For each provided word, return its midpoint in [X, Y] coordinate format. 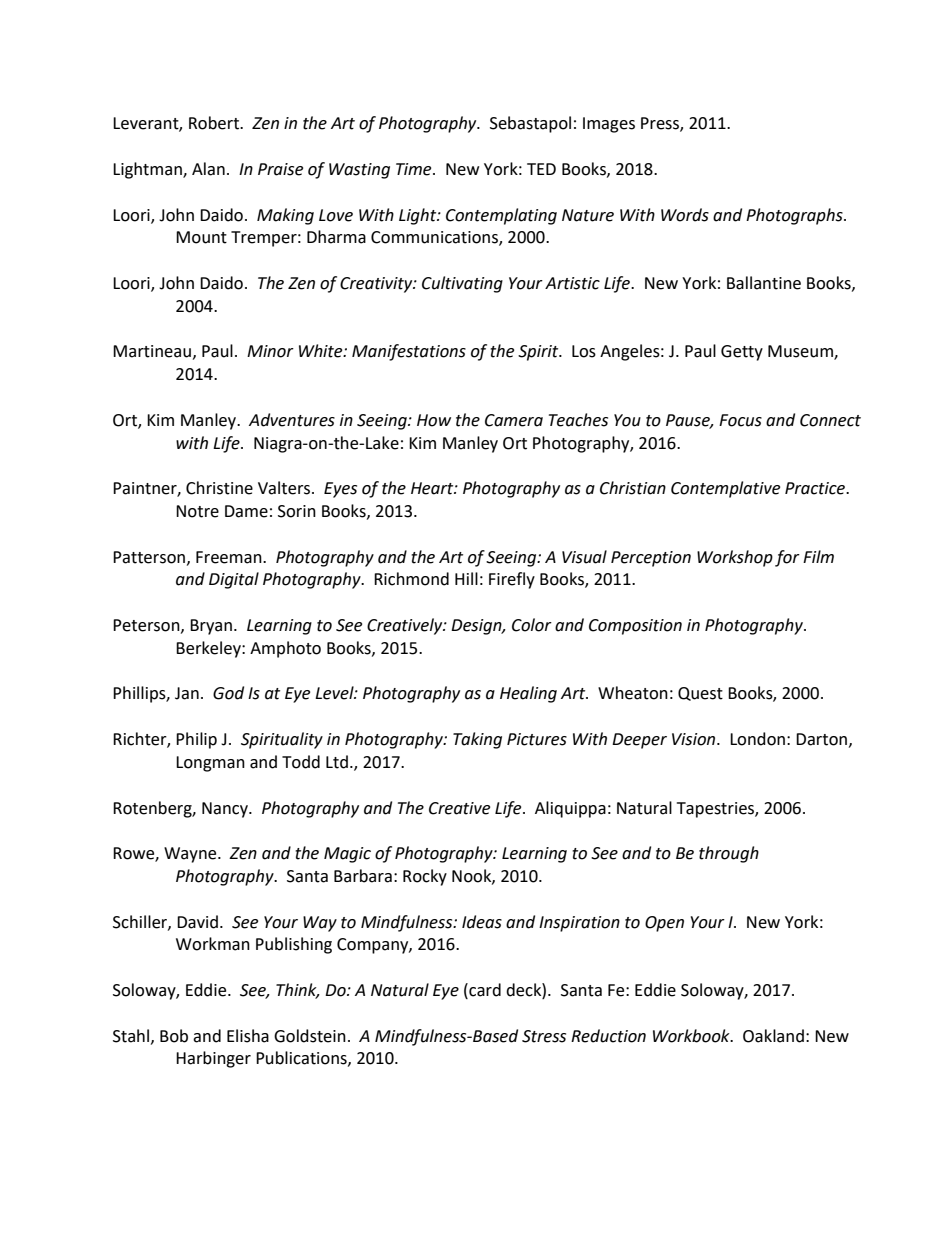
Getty [742, 353]
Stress [544, 1036]
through [729, 854]
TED [541, 169]
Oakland [773, 1036]
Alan [208, 169]
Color [532, 625]
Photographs [795, 216]
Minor [270, 351]
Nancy [226, 810]
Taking [477, 740]
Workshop [735, 558]
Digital [234, 580]
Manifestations [409, 352]
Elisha [248, 1036]
